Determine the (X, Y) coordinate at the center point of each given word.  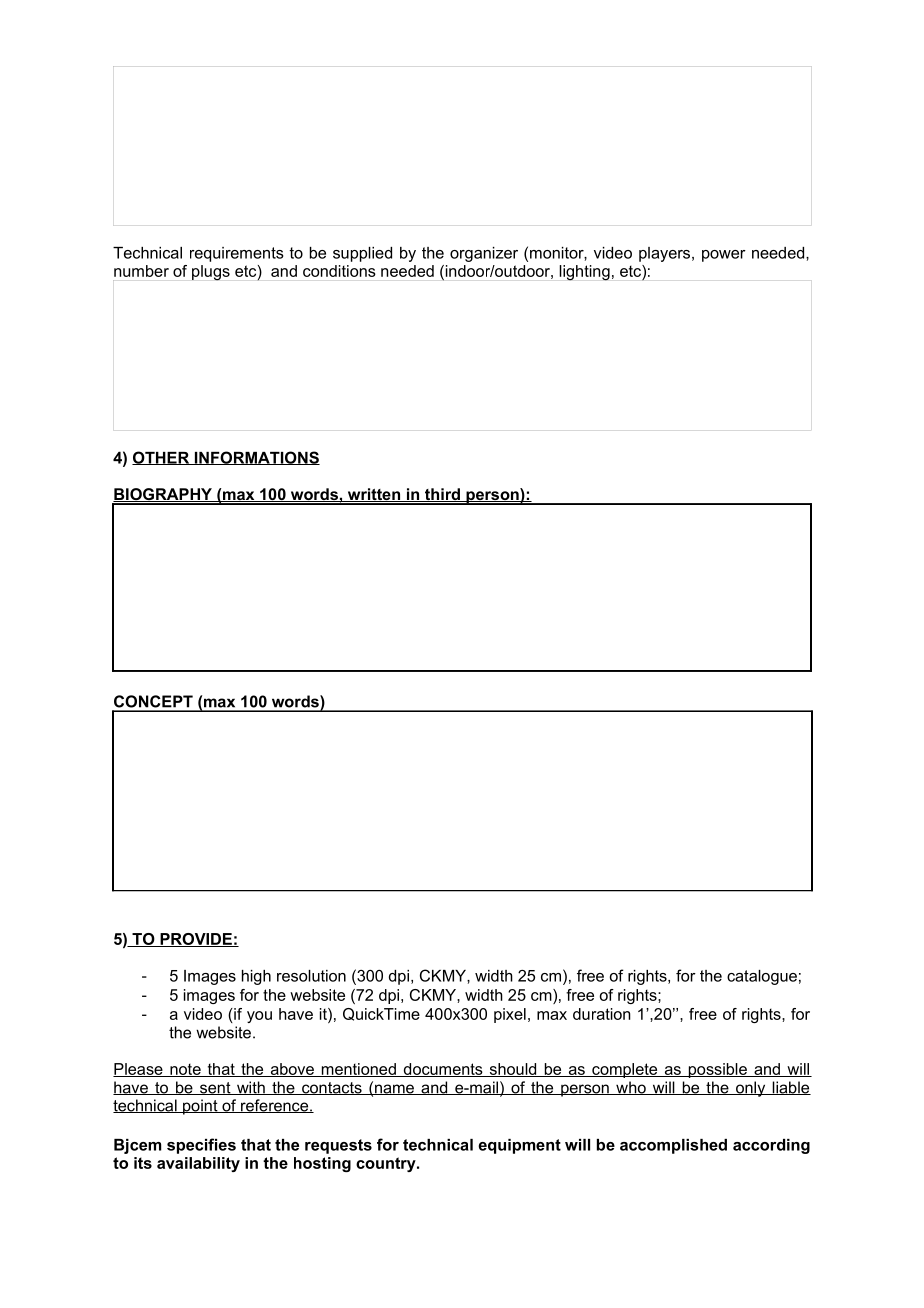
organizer (484, 254)
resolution (311, 976)
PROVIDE (196, 940)
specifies (201, 1146)
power (724, 256)
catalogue (762, 977)
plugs (211, 273)
